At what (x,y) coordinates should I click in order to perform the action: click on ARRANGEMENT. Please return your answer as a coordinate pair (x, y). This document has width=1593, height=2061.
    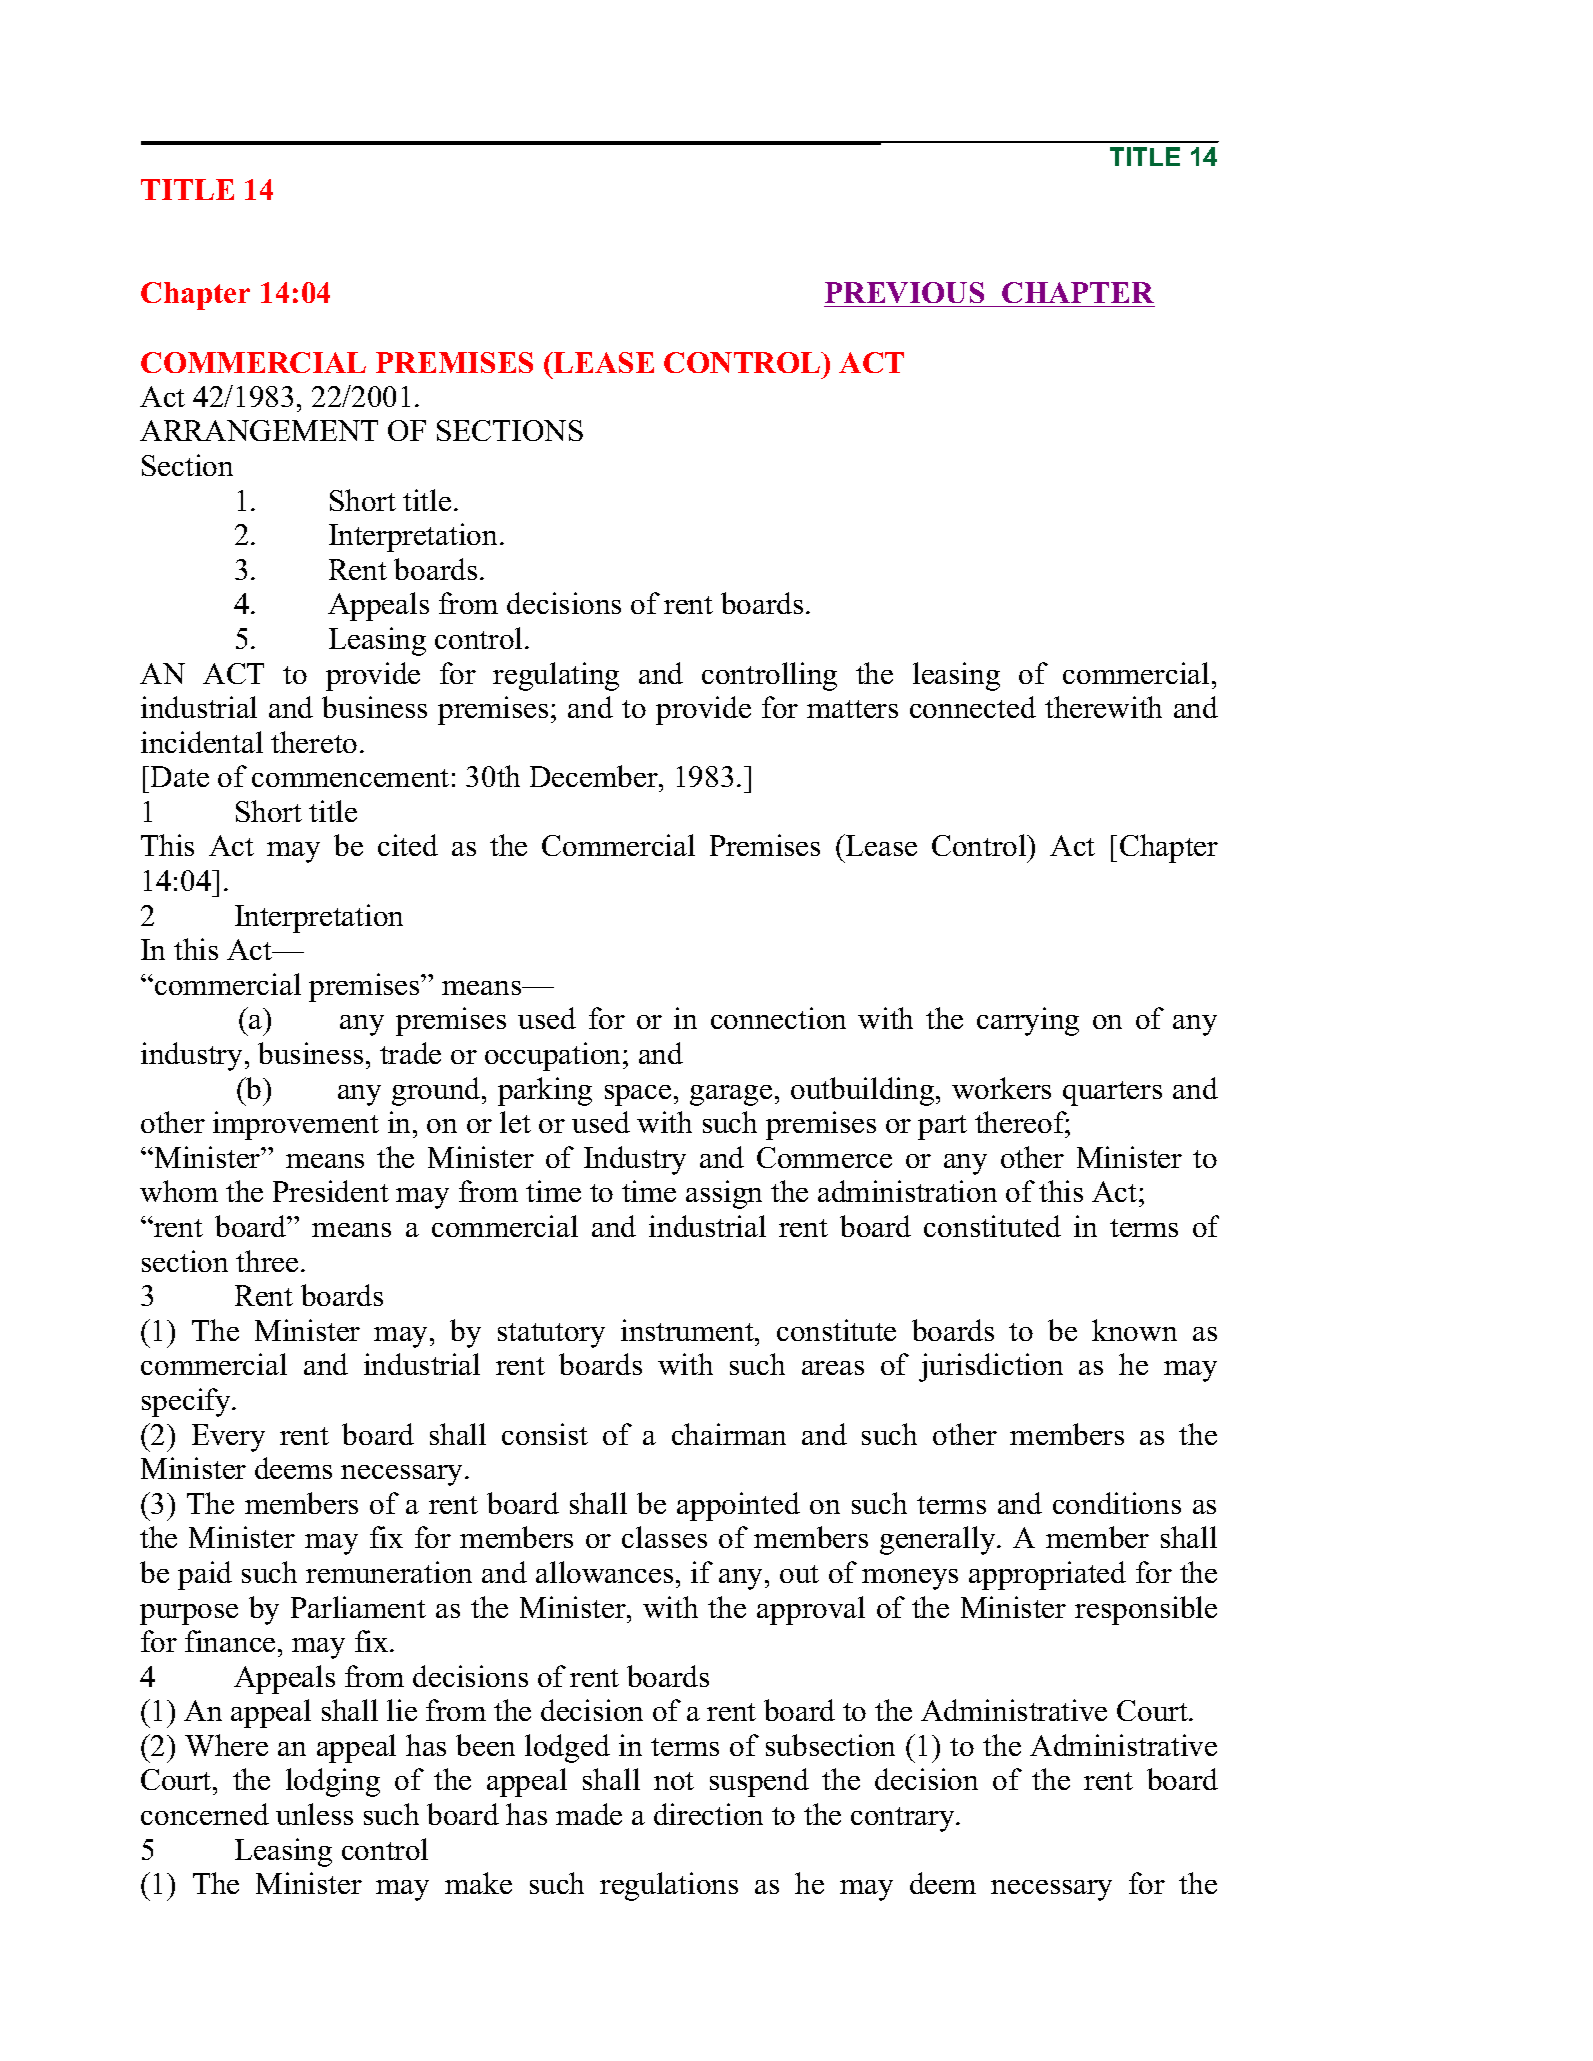
    Looking at the image, I should click on (259, 430).
